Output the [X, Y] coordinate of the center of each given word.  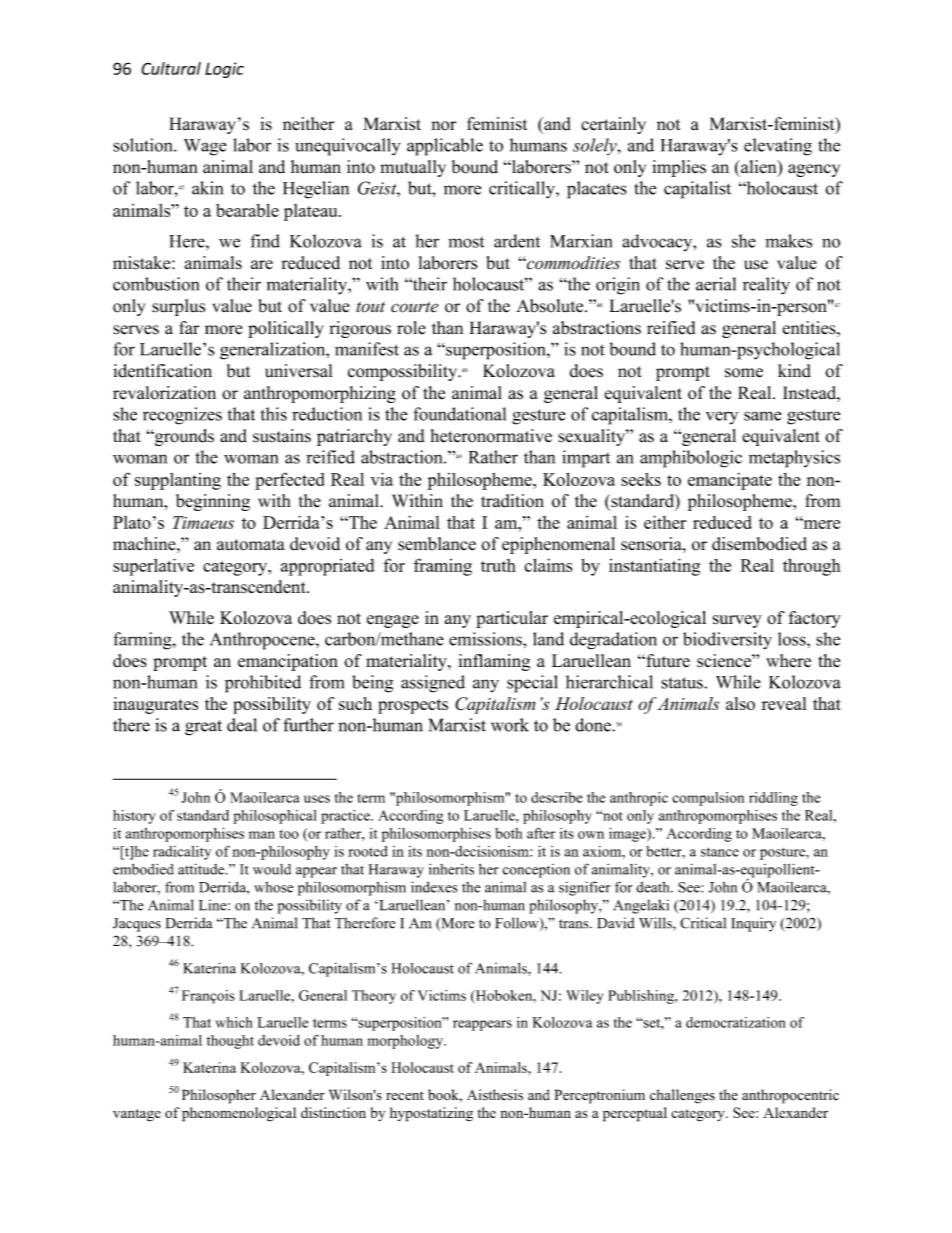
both [508, 833]
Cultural [171, 68]
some [744, 373]
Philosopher [219, 1096]
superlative [153, 567]
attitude [202, 869]
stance [720, 852]
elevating [778, 147]
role [411, 328]
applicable [445, 147]
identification [163, 371]
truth [498, 565]
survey [737, 621]
